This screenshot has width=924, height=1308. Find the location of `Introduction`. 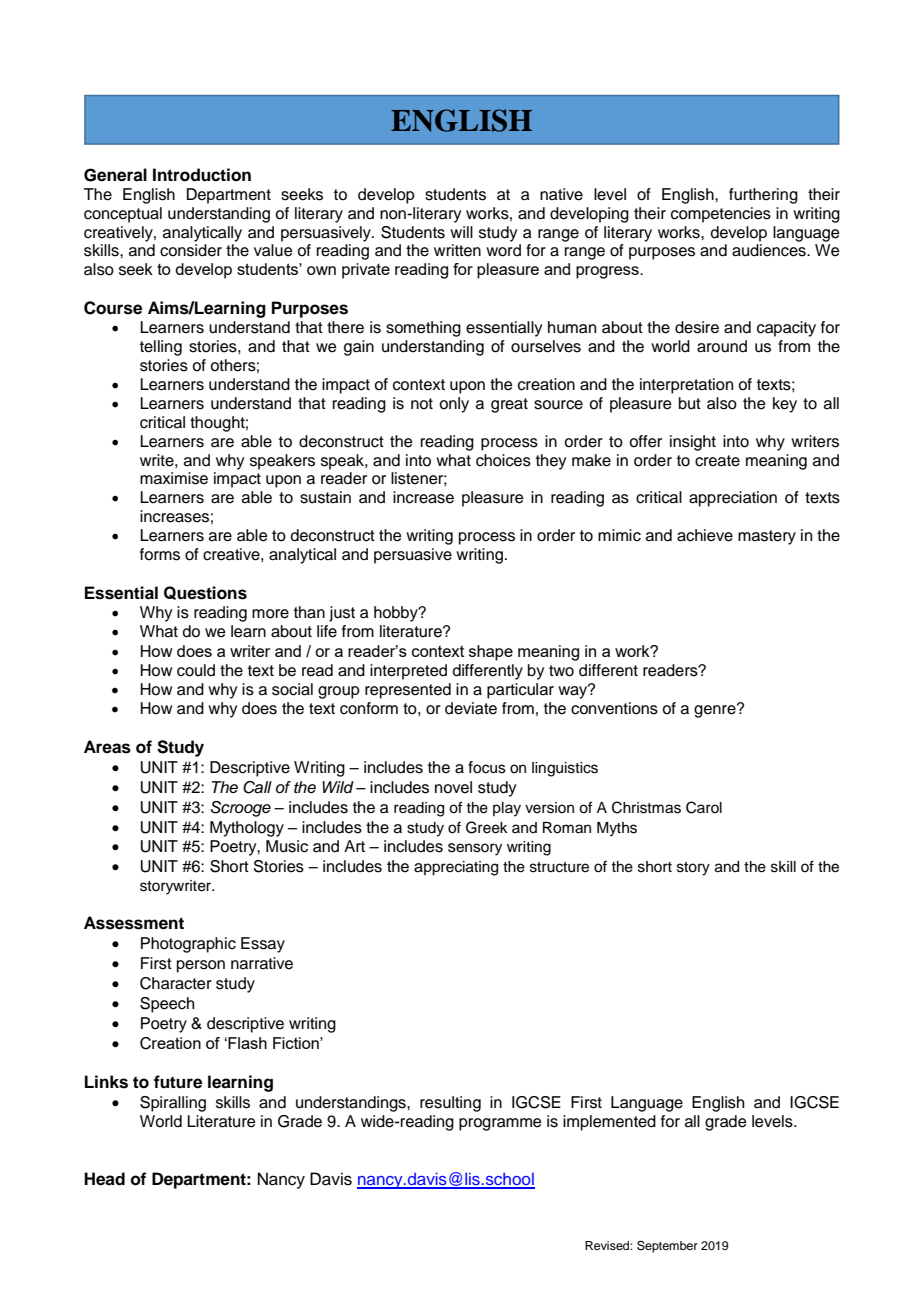

Introduction is located at coordinates (202, 175).
